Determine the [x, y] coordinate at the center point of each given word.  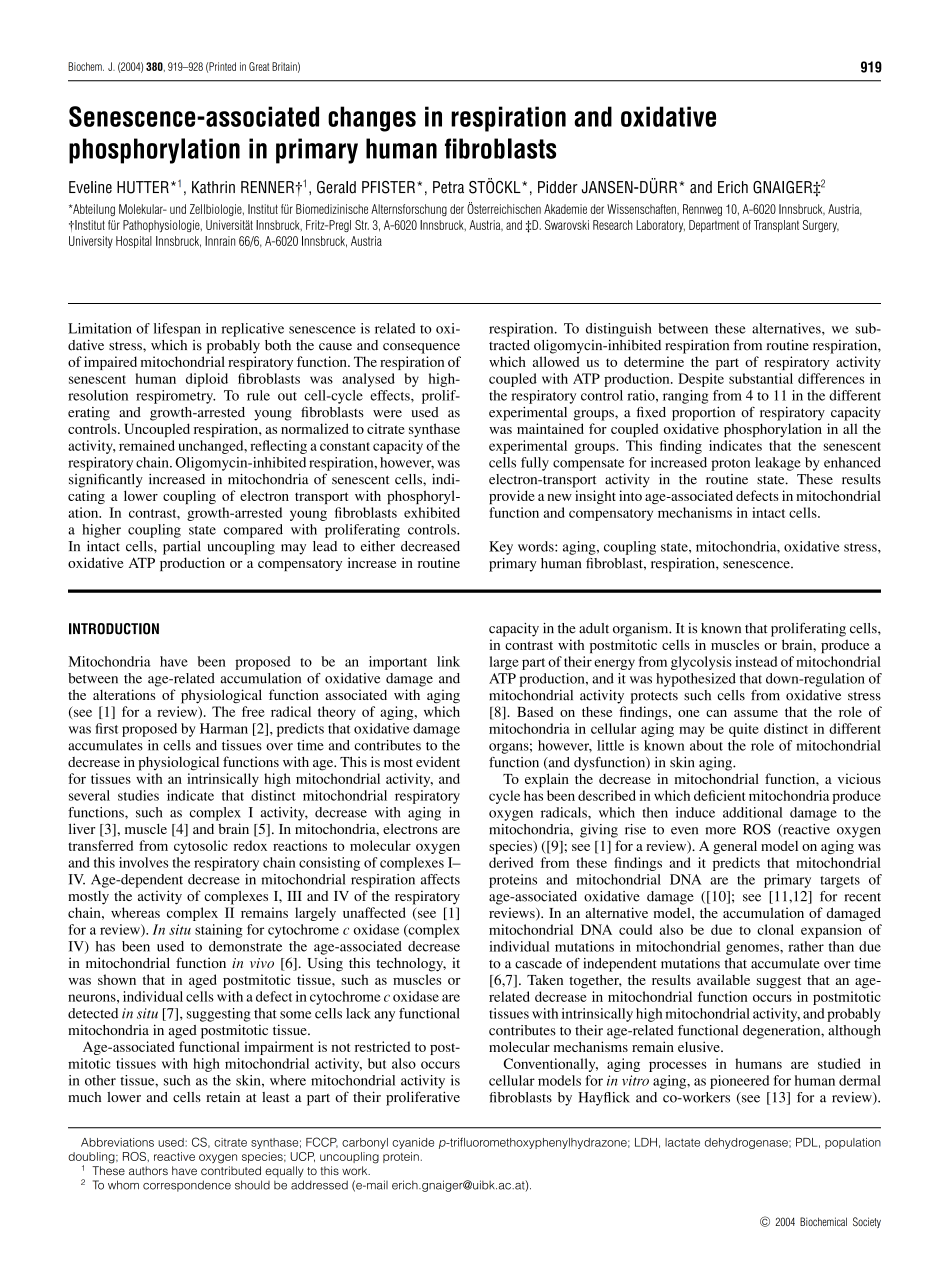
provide [512, 497]
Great [259, 66]
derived [511, 862]
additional [752, 812]
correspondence [187, 1186]
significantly [106, 481]
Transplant [776, 226]
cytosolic [201, 847]
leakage [778, 464]
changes [372, 119]
